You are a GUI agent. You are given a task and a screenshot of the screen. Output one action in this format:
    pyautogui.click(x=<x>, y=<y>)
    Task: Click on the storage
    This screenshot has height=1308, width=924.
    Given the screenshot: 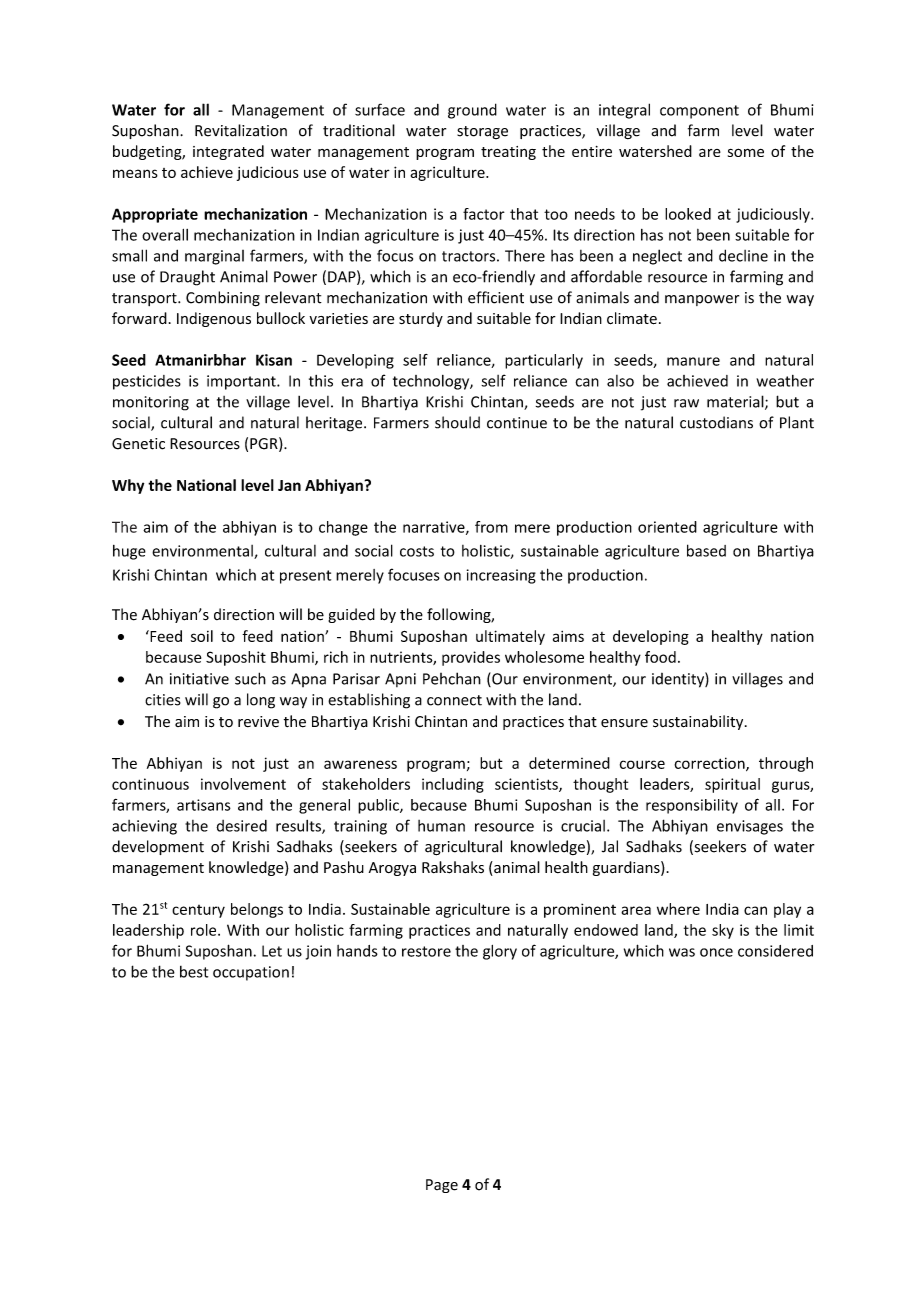 What is the action you would take?
    pyautogui.click(x=482, y=132)
